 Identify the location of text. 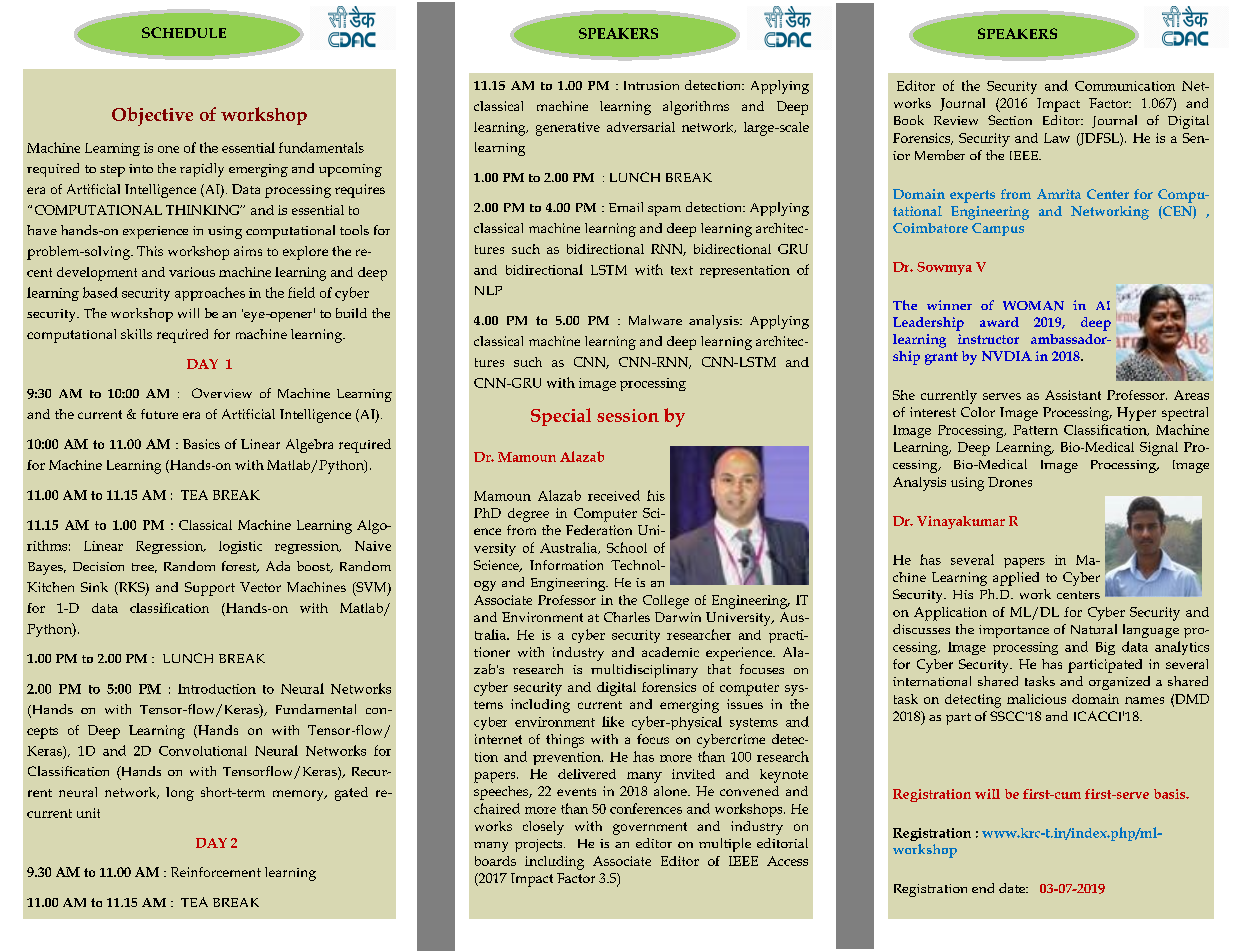
(682, 270).
